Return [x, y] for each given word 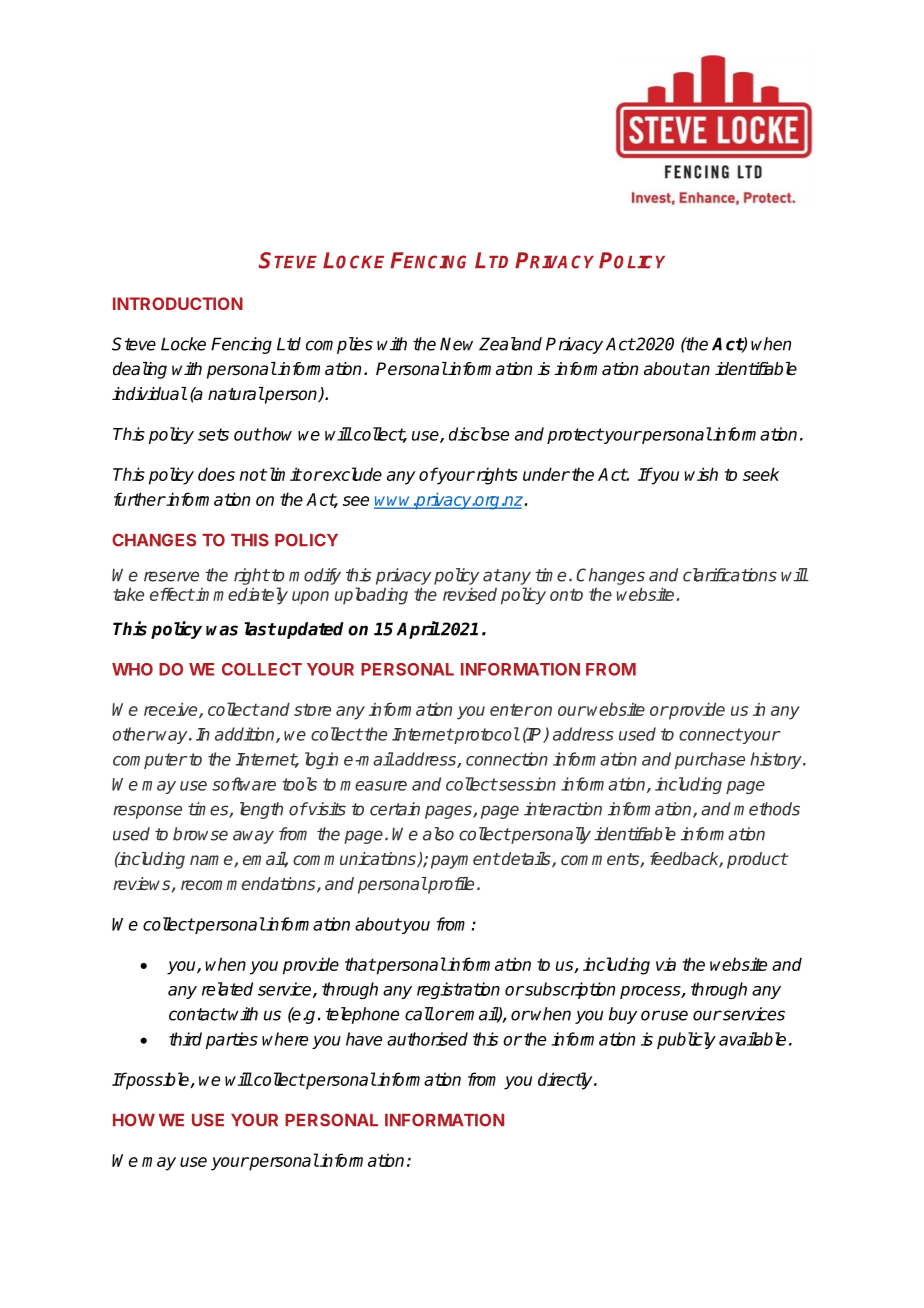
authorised [427, 1039]
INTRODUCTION [178, 303]
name [212, 861]
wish [701, 474]
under [546, 474]
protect [575, 436]
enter [511, 709]
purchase [710, 760]
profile [450, 885]
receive [172, 710]
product [757, 860]
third [185, 1039]
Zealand [510, 344]
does [216, 474]
